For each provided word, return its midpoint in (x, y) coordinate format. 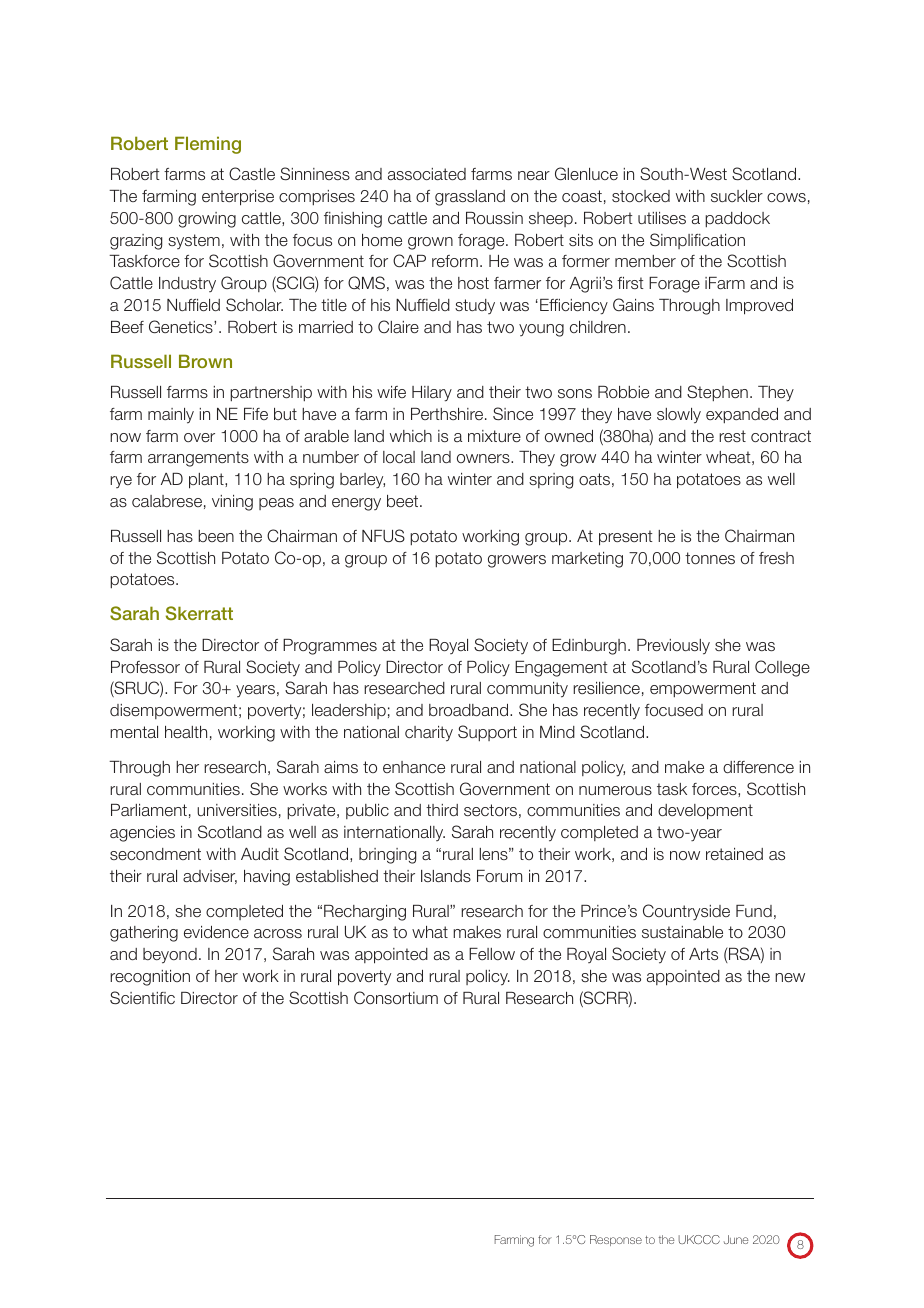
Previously (673, 647)
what (430, 932)
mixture (494, 436)
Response (616, 1240)
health (186, 732)
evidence (216, 932)
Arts (703, 954)
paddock (737, 219)
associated (427, 174)
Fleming (208, 145)
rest (732, 436)
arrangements (198, 459)
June (736, 1239)
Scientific (142, 997)
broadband (470, 710)
